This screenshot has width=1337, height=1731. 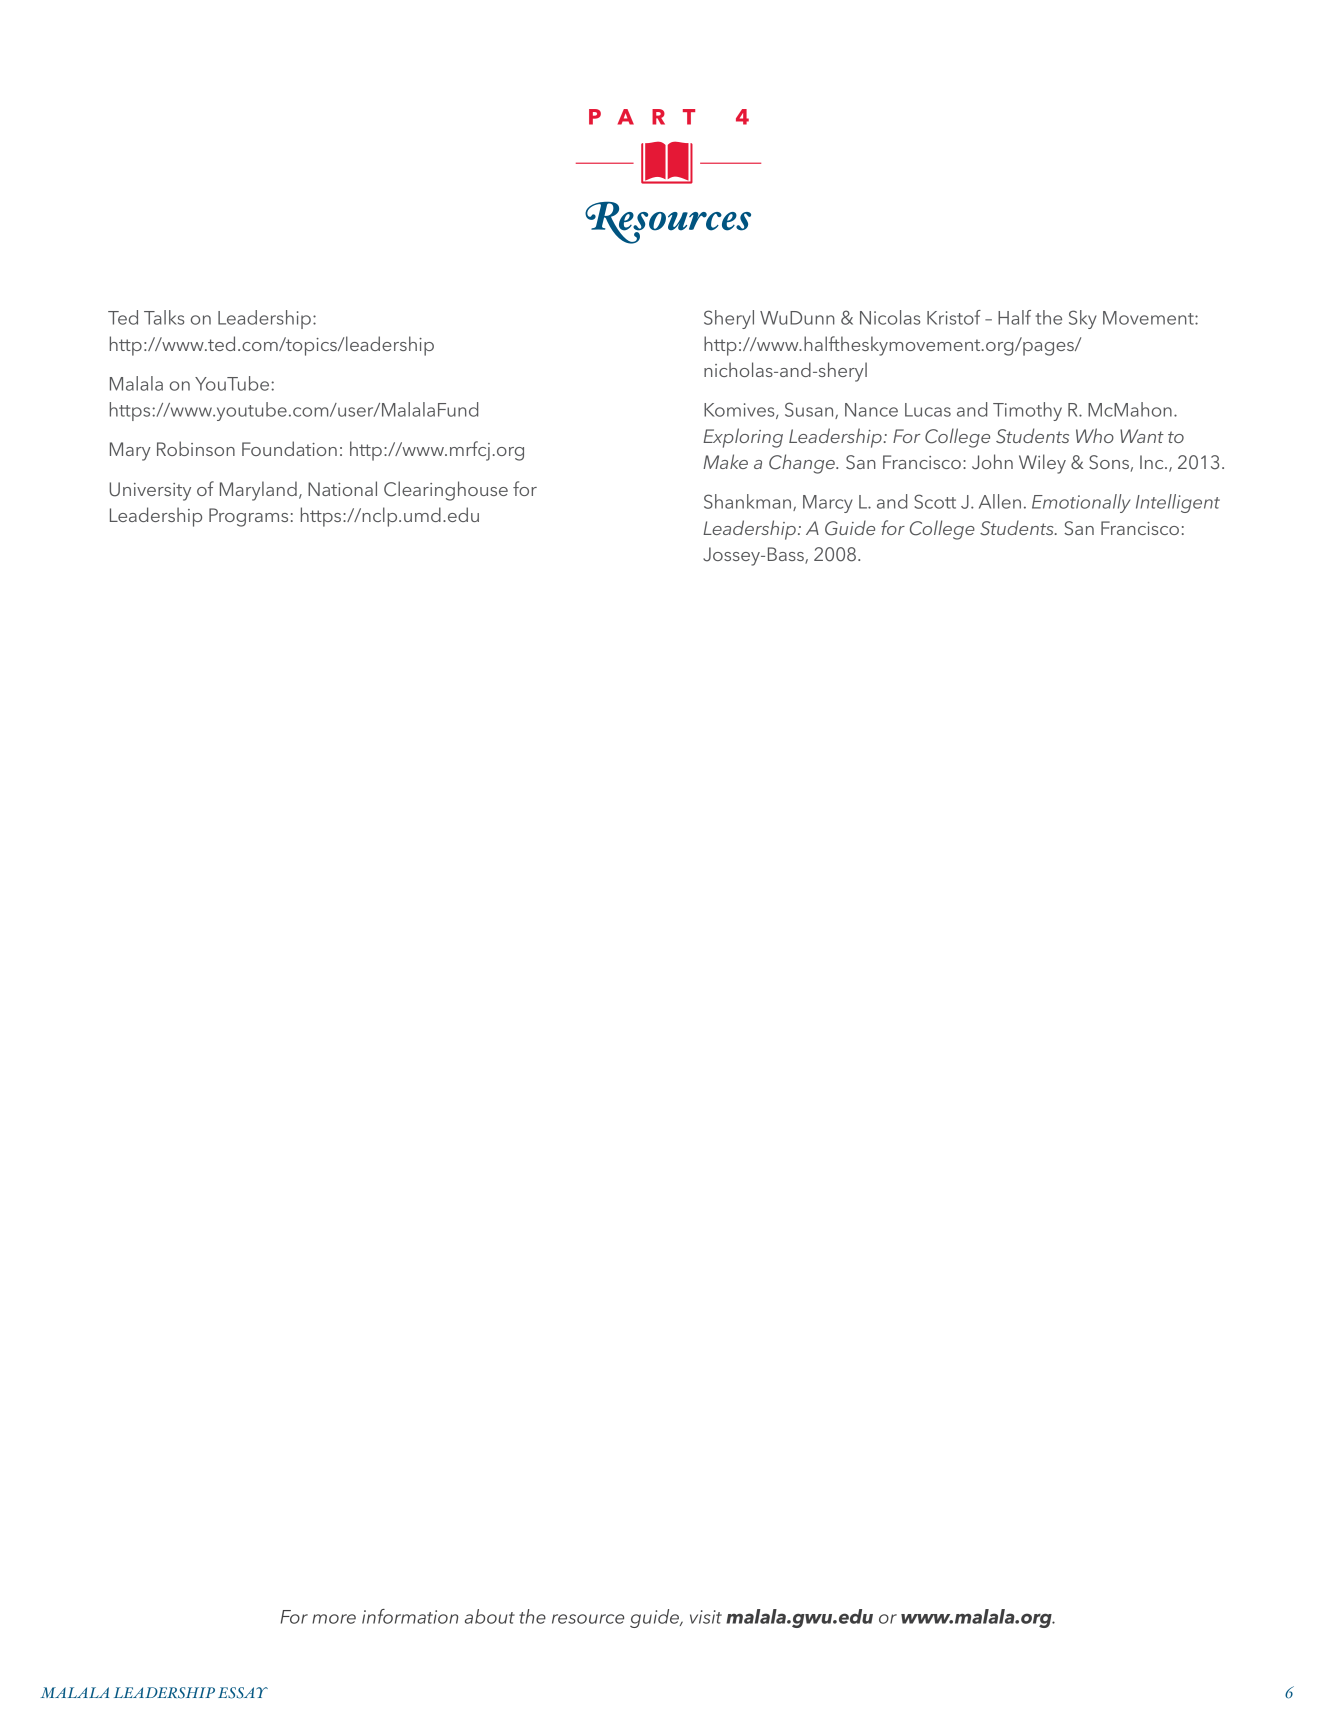 What do you see at coordinates (828, 504) in the screenshot?
I see `Marcy` at bounding box center [828, 504].
